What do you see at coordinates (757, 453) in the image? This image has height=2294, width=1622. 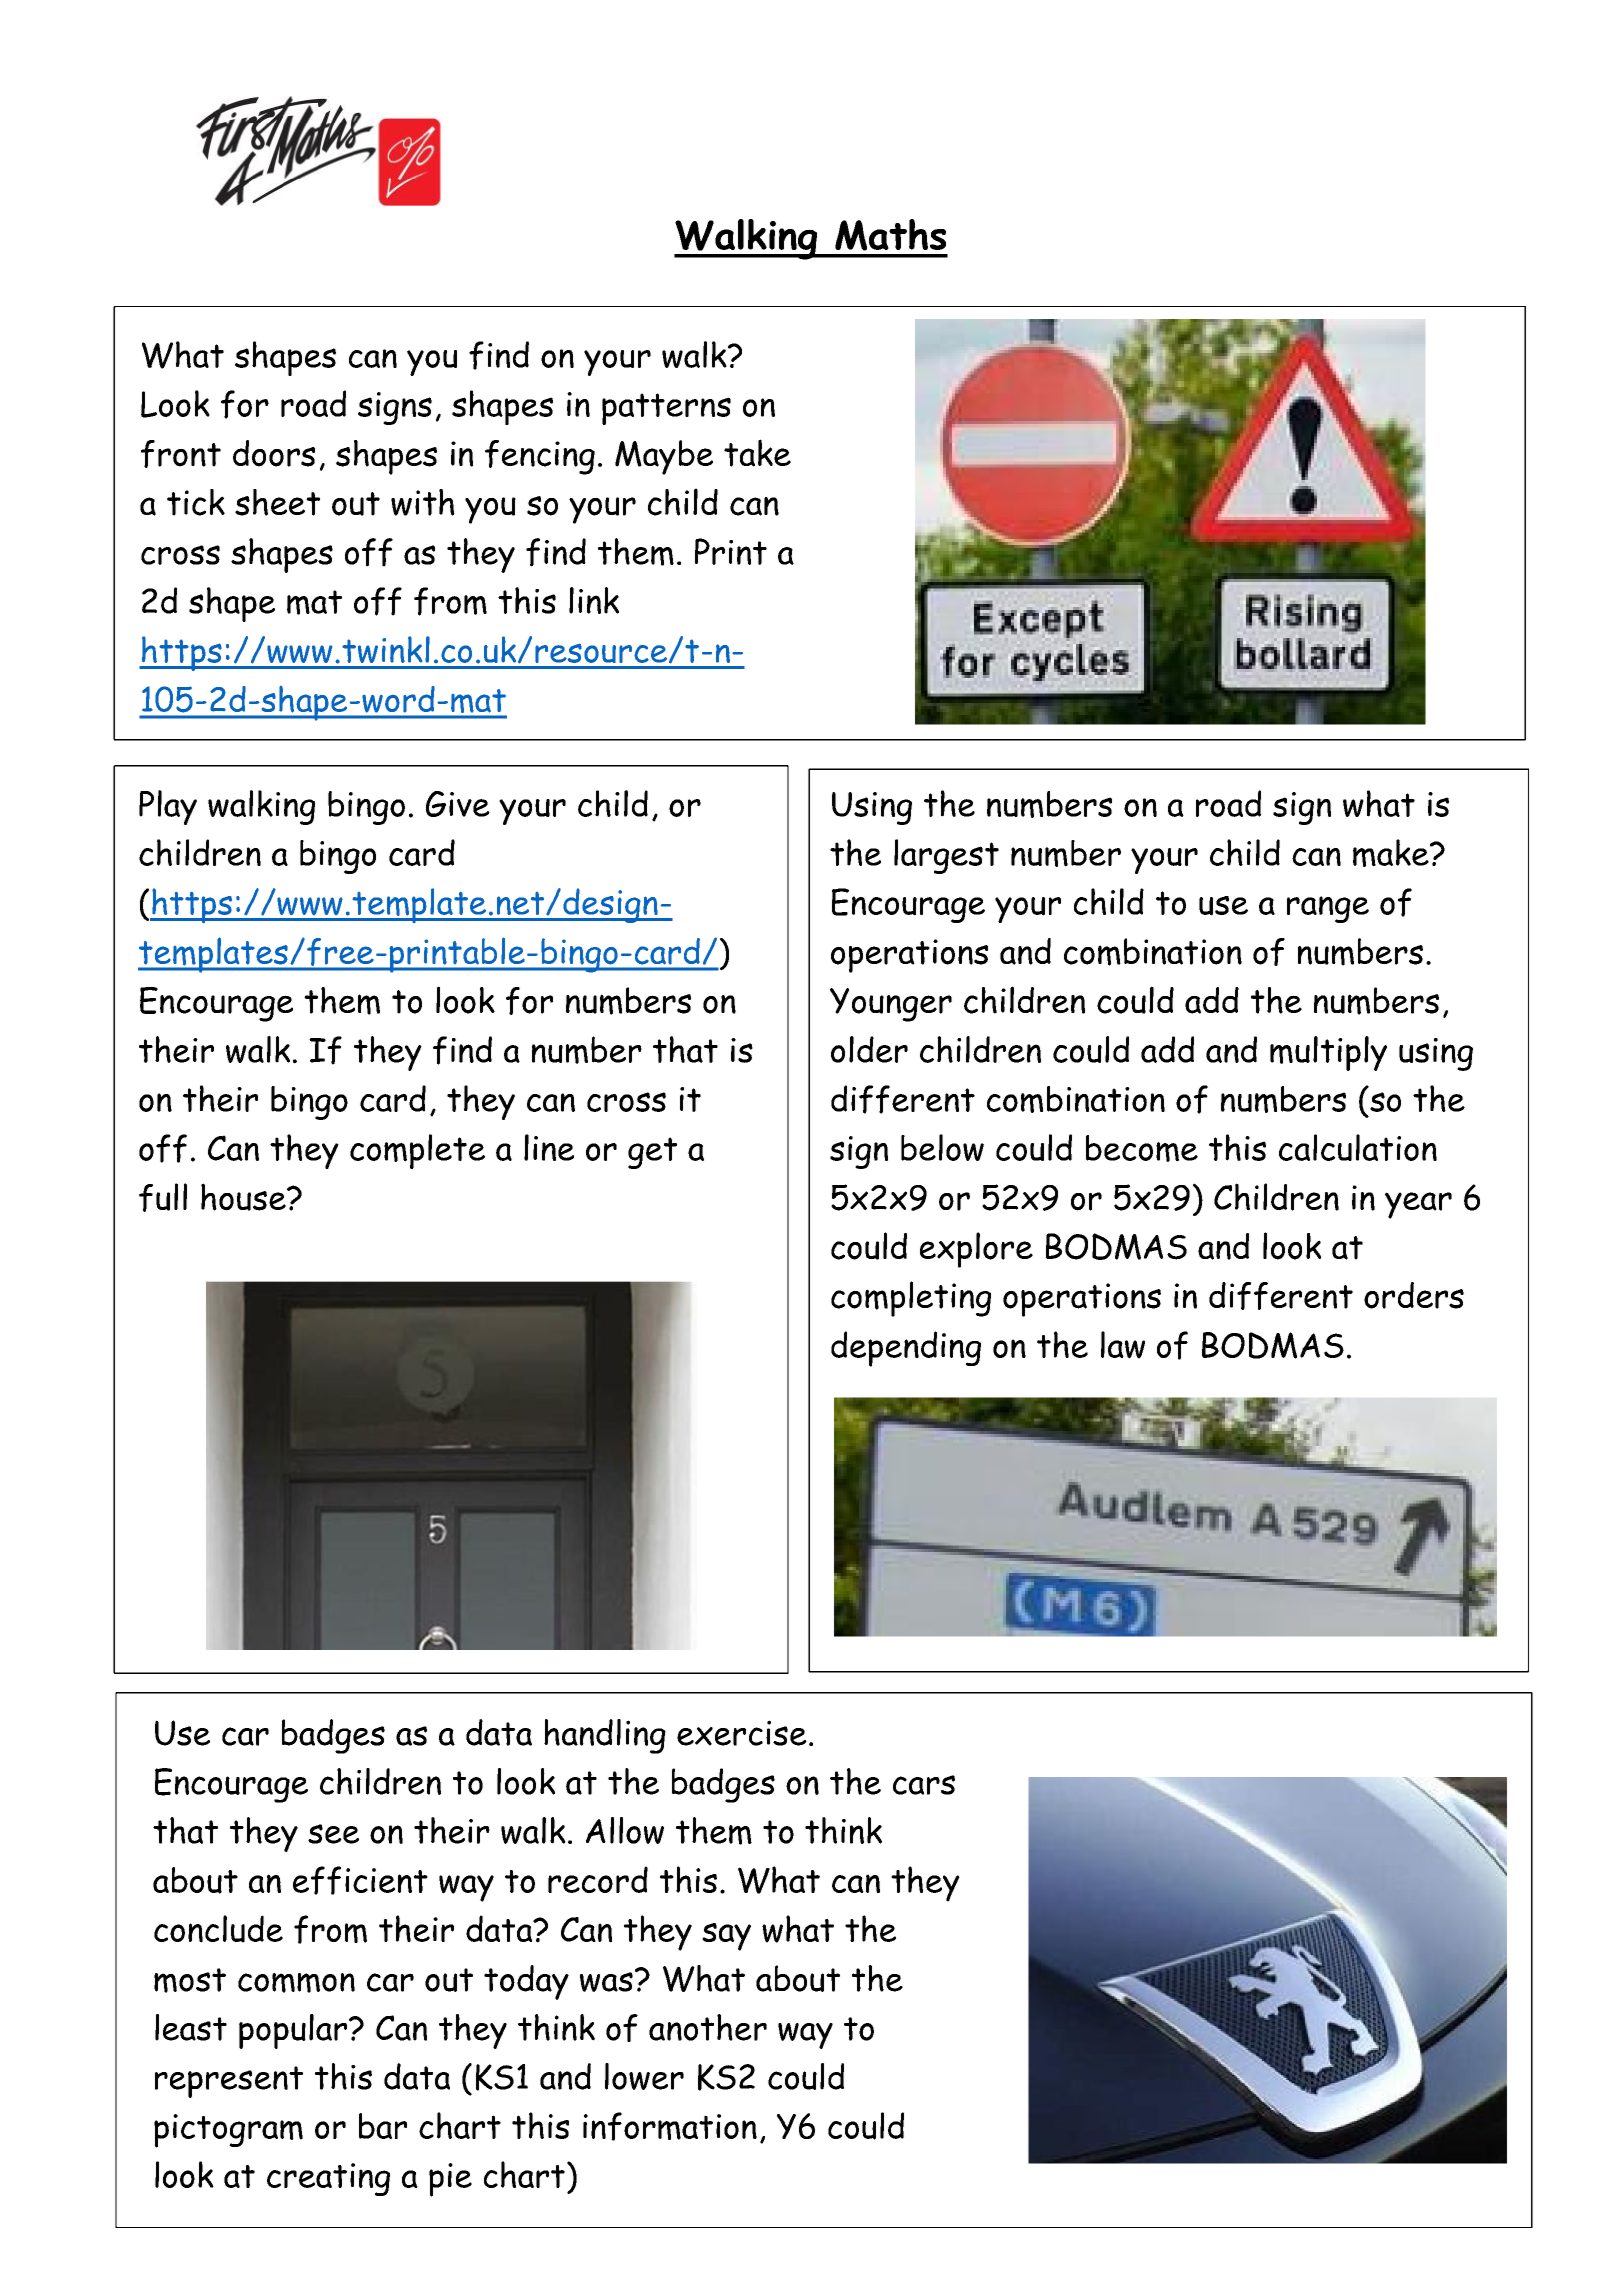 I see `take` at bounding box center [757, 453].
